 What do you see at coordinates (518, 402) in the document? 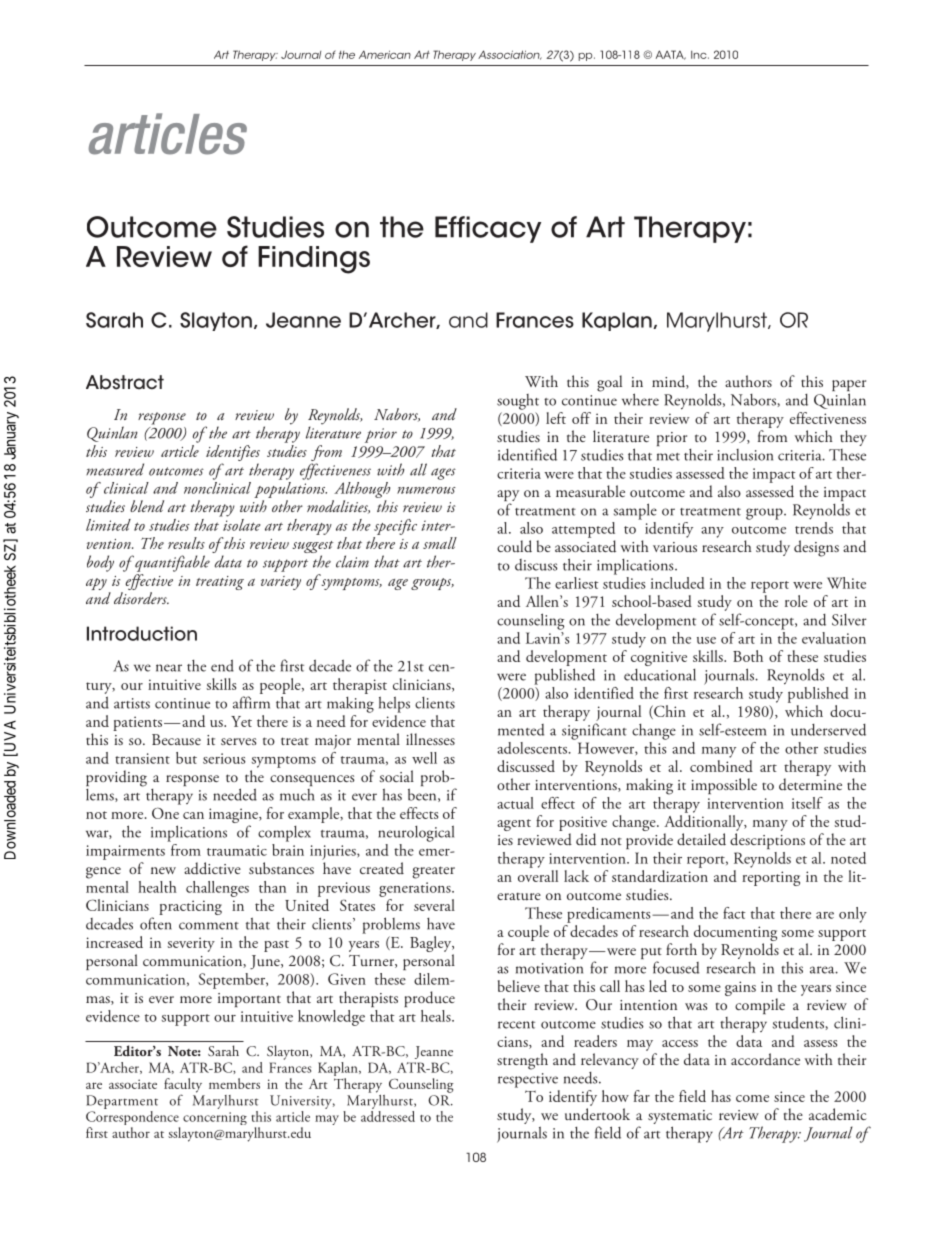
I see `sought` at bounding box center [518, 402].
